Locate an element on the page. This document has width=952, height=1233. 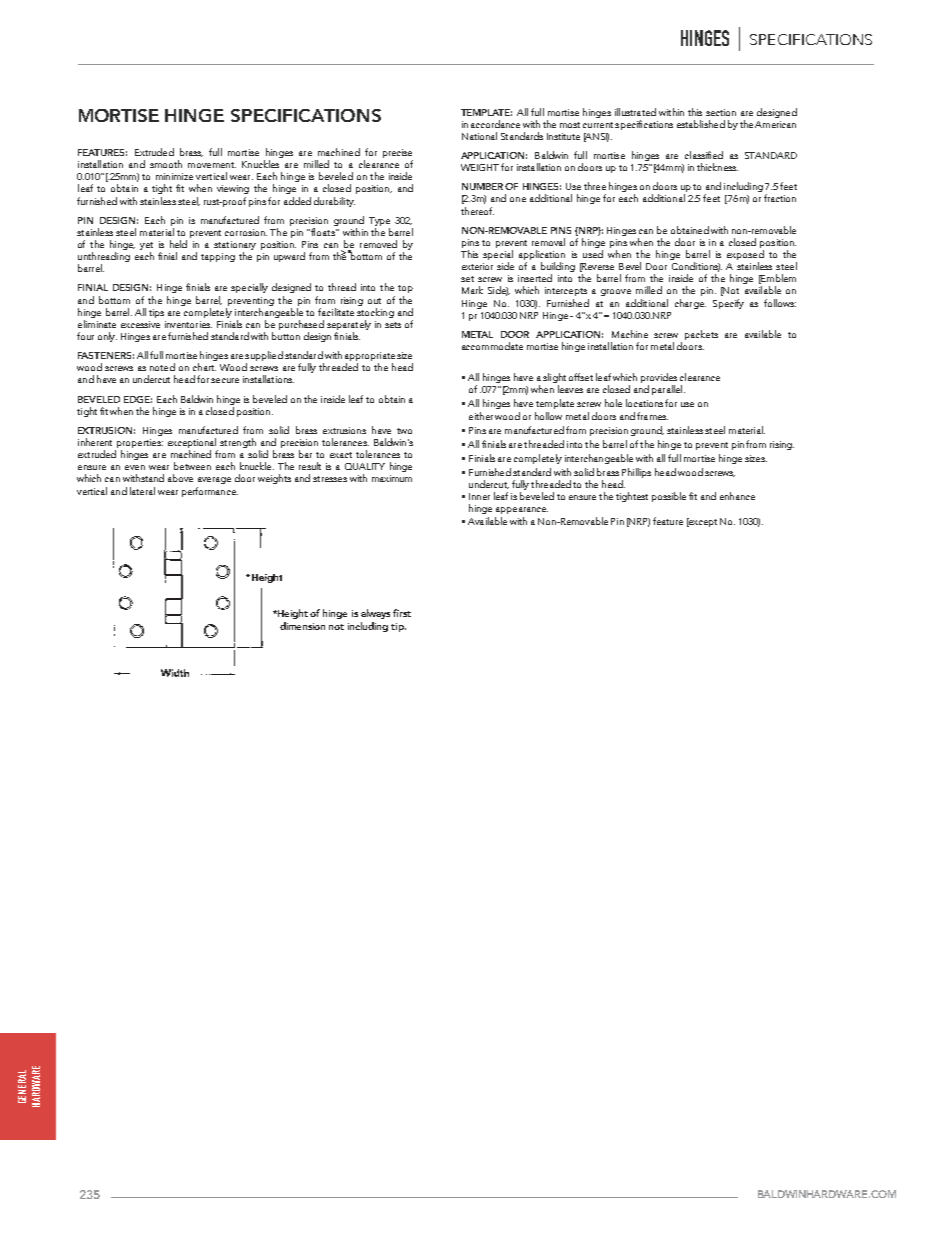
National is located at coordinates (479, 136).
